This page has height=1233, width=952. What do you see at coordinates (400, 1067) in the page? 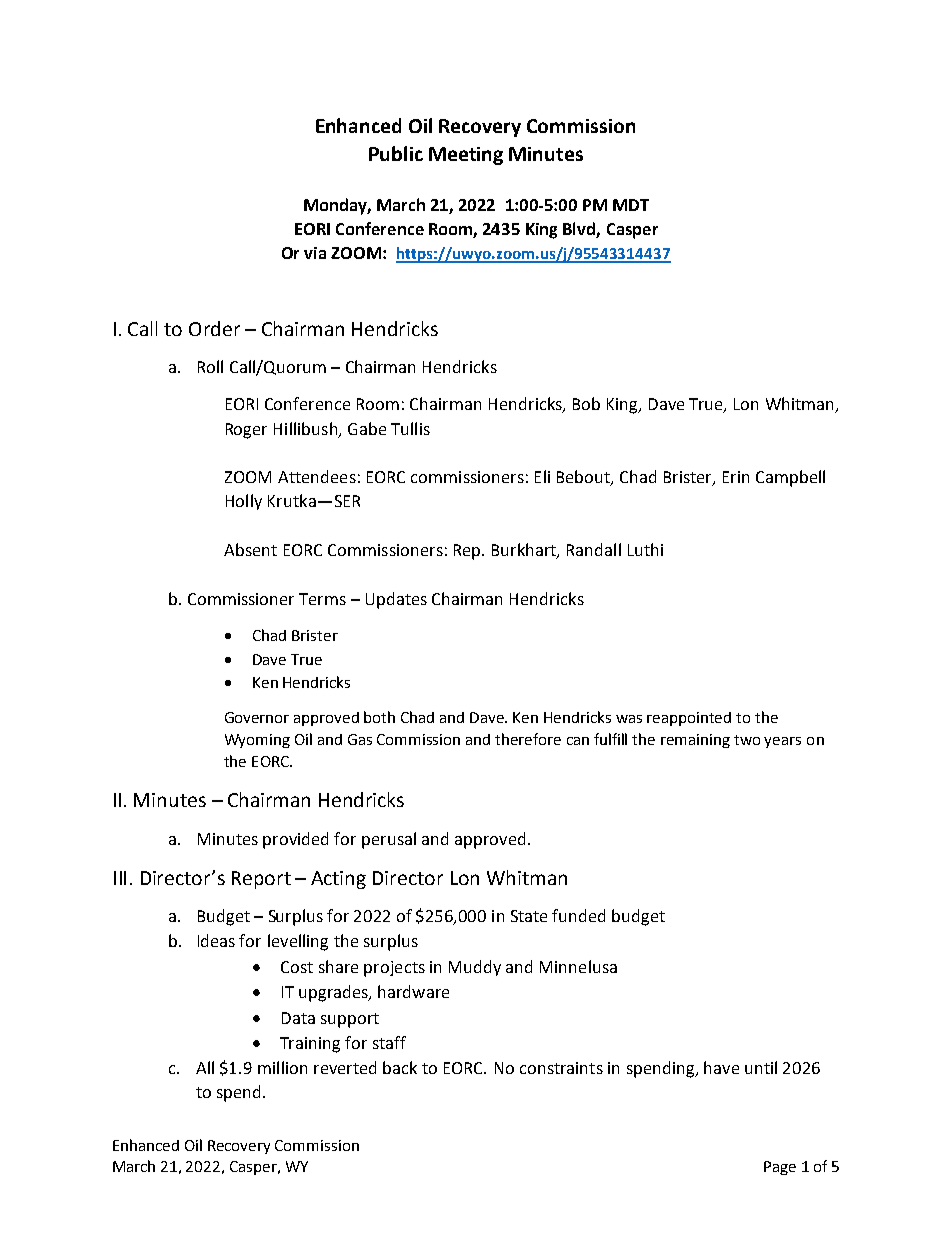
I see `back` at bounding box center [400, 1067].
